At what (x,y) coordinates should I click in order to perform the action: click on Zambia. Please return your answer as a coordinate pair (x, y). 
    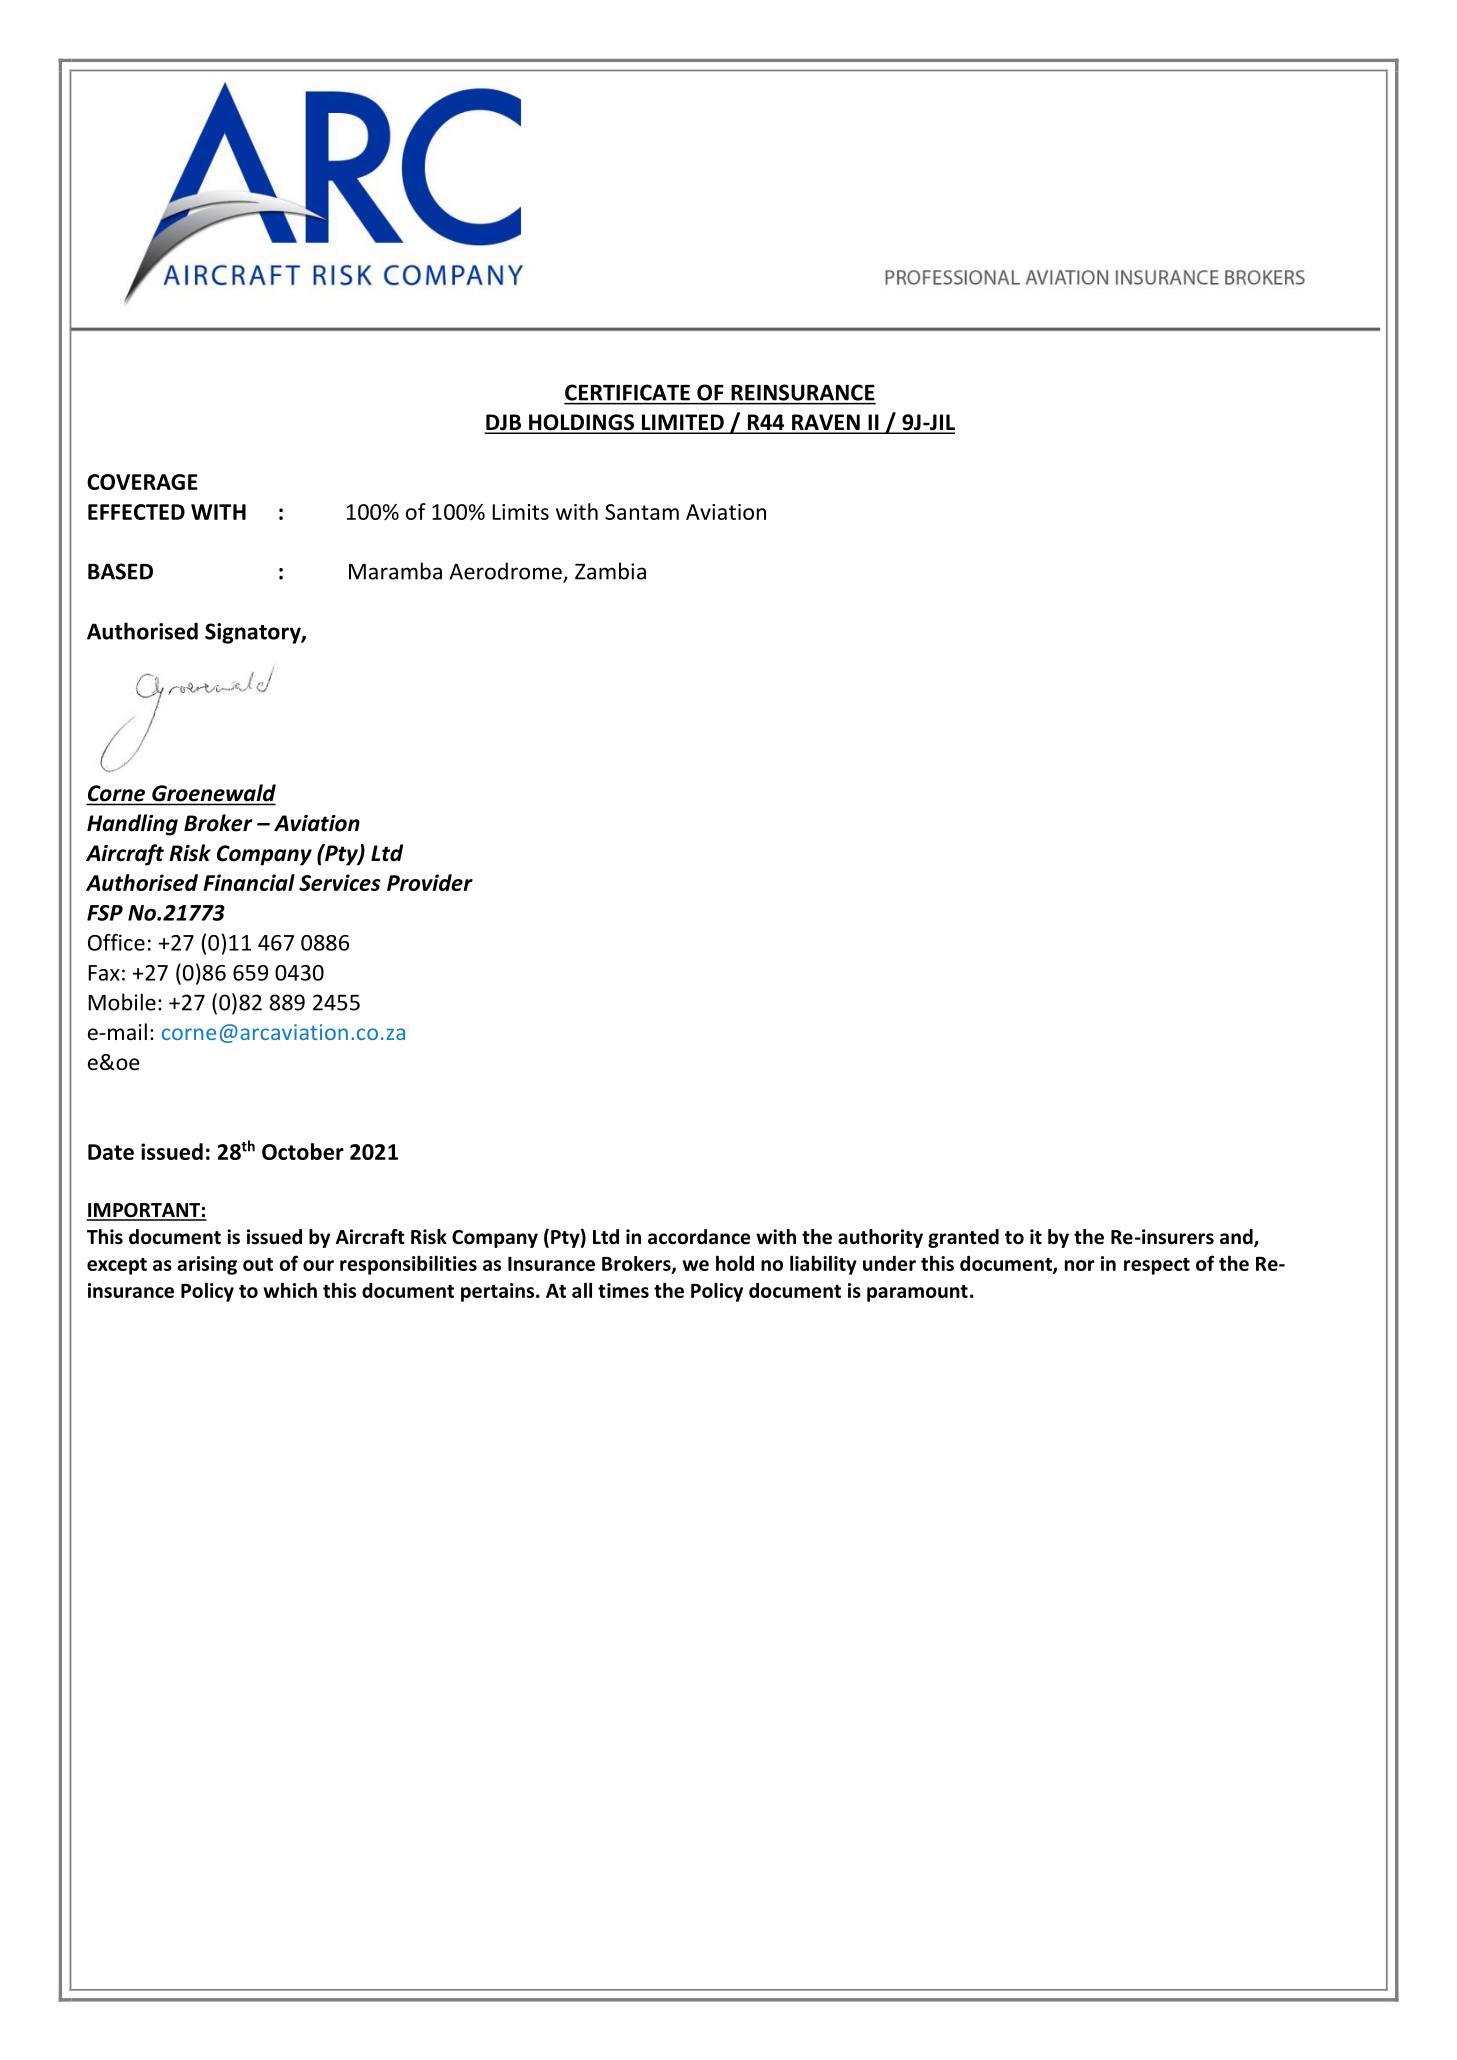
    Looking at the image, I should click on (610, 571).
